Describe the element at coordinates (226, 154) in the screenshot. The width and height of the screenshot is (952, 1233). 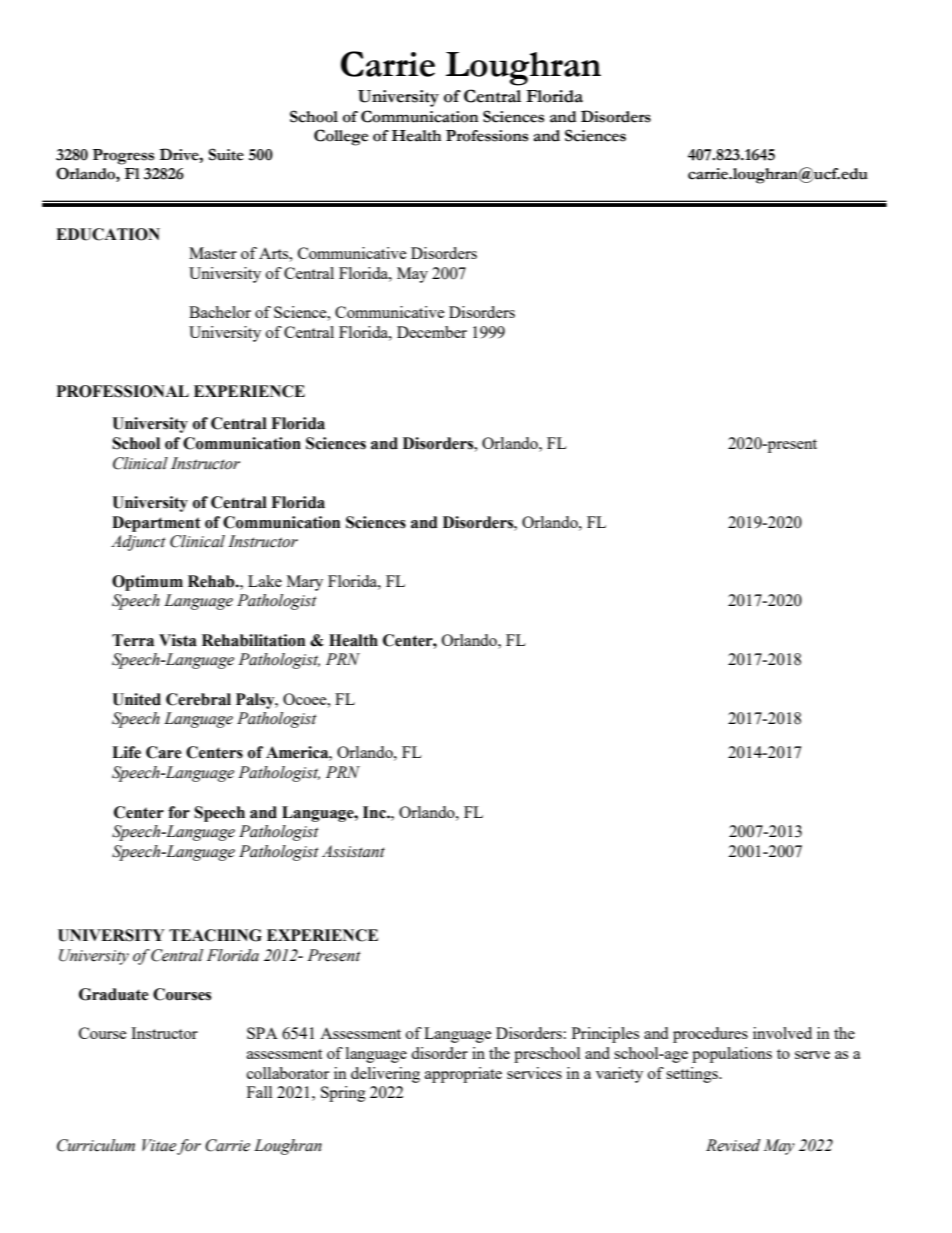
I see `Suite` at that location.
